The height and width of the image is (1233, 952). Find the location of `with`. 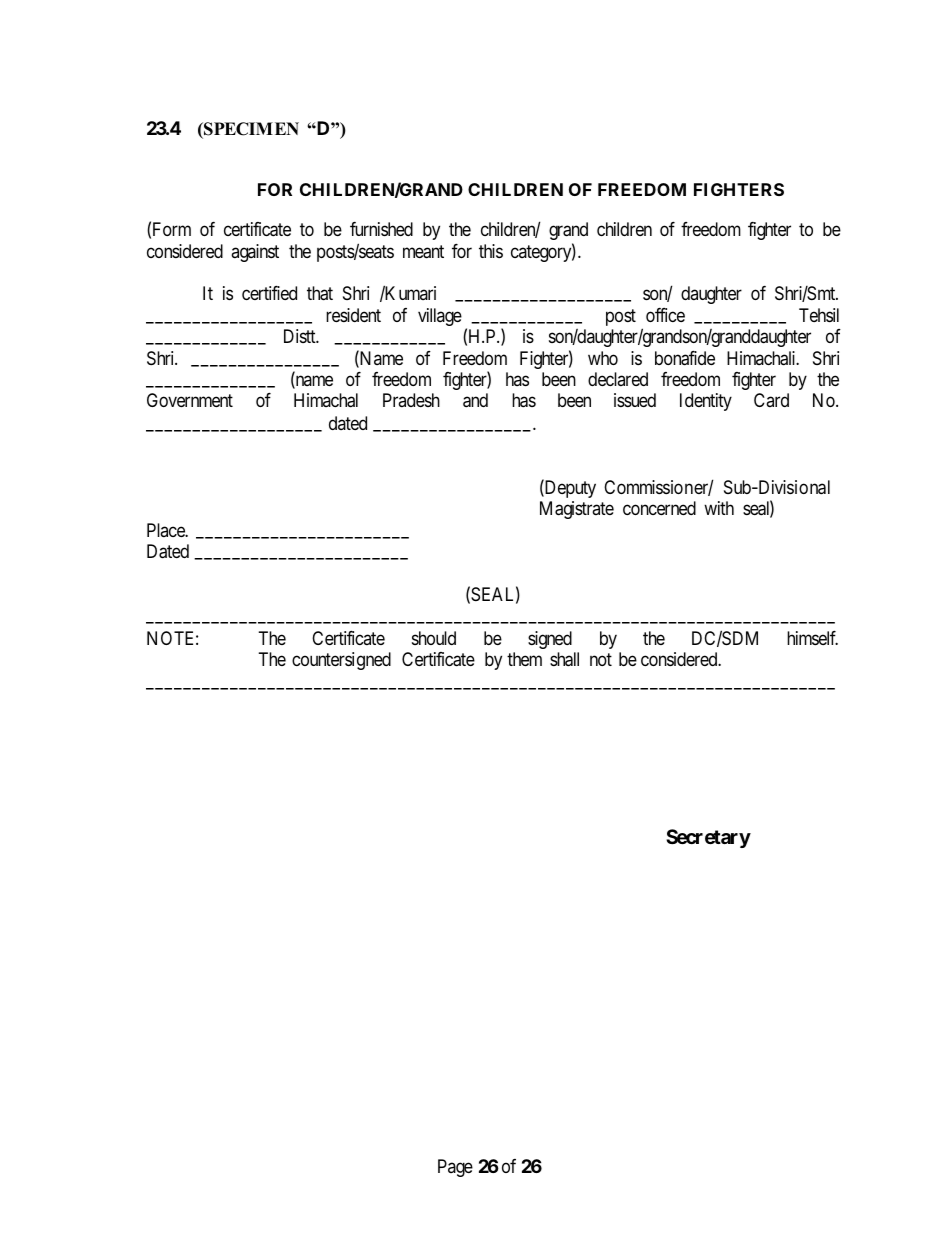

with is located at coordinates (719, 508).
